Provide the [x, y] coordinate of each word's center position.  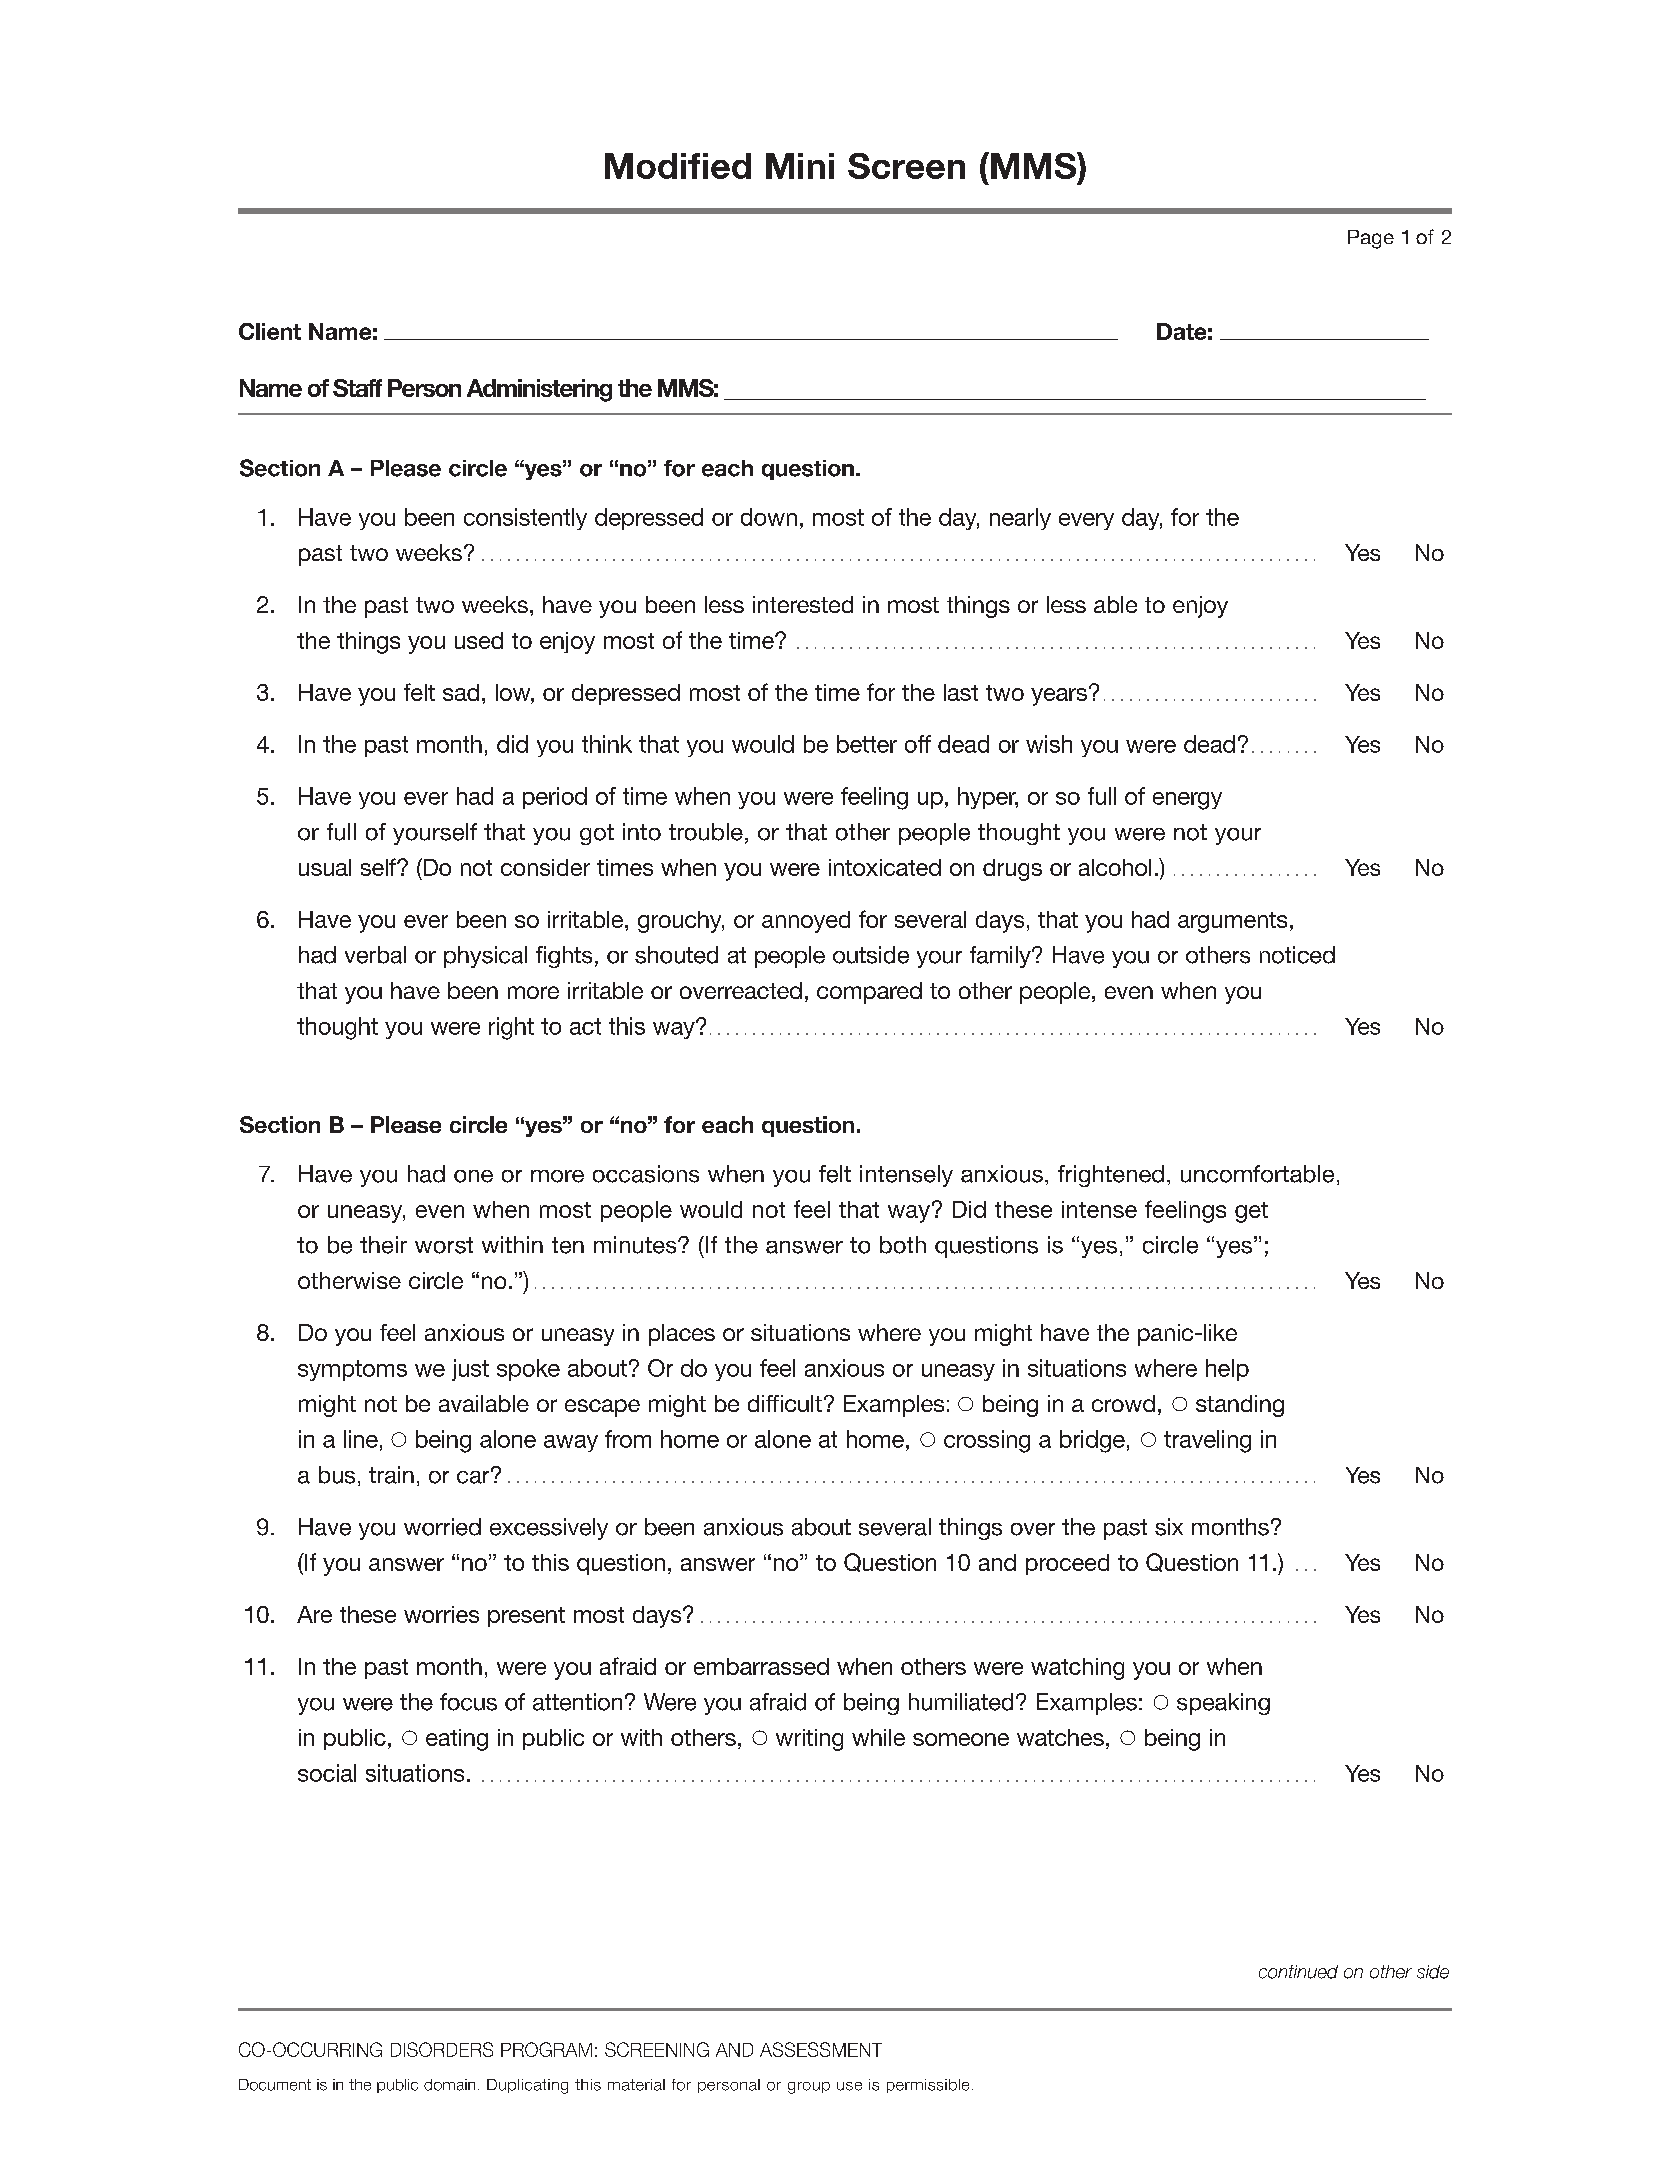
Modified [678, 166]
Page [1371, 239]
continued [1298, 1972]
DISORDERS [442, 2049]
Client [270, 331]
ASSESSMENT [821, 2049]
